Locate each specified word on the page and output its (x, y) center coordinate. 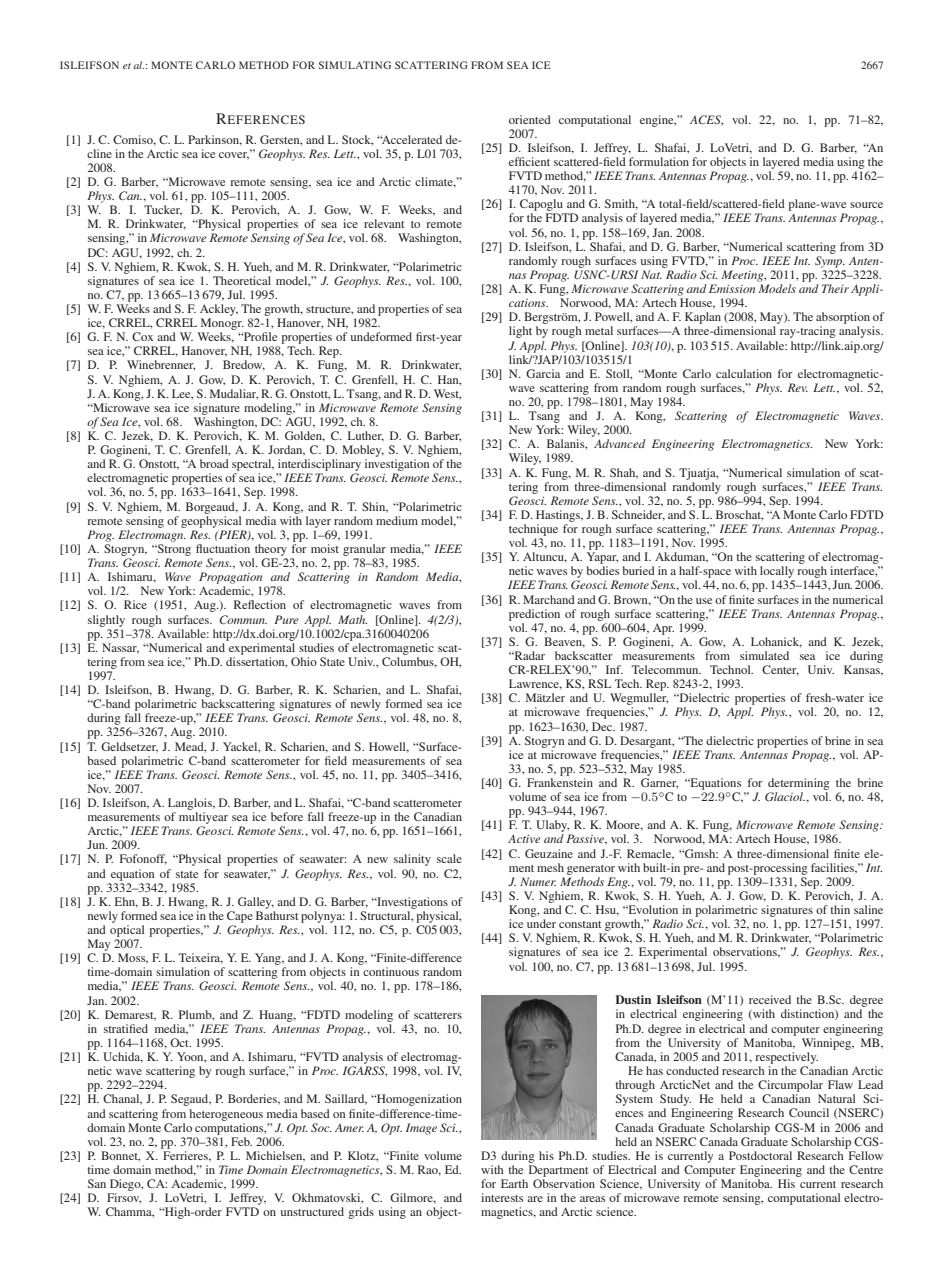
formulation (659, 161)
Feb (241, 1141)
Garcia (543, 373)
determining (799, 784)
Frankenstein (560, 782)
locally (777, 573)
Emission (732, 288)
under (541, 923)
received (770, 999)
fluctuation (223, 548)
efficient (529, 161)
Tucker (163, 210)
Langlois (191, 804)
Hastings (559, 516)
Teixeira (201, 958)
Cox (142, 336)
